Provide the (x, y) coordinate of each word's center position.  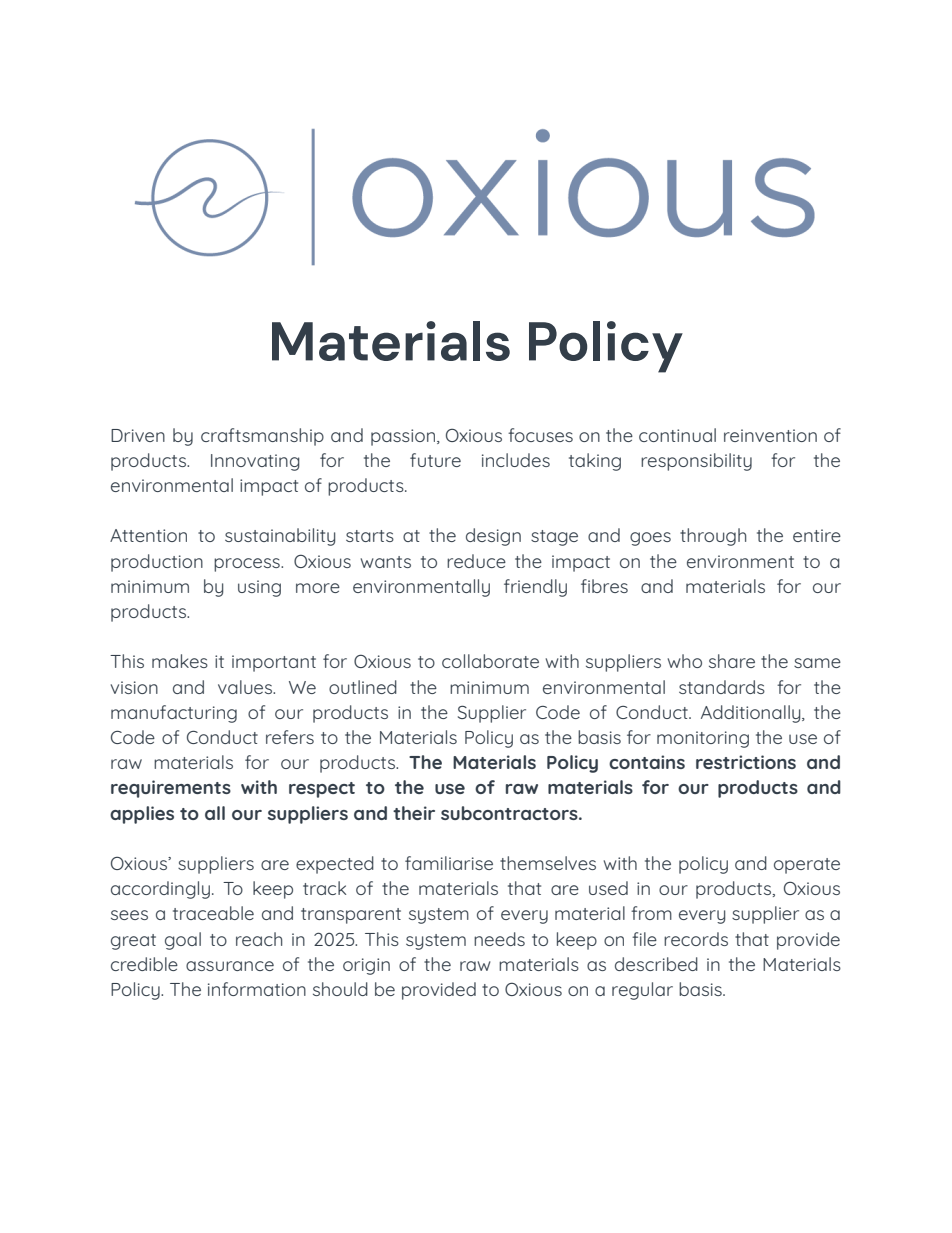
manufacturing (174, 714)
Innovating (255, 462)
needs (499, 939)
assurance (230, 966)
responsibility (696, 462)
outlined (363, 687)
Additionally (752, 714)
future (435, 460)
